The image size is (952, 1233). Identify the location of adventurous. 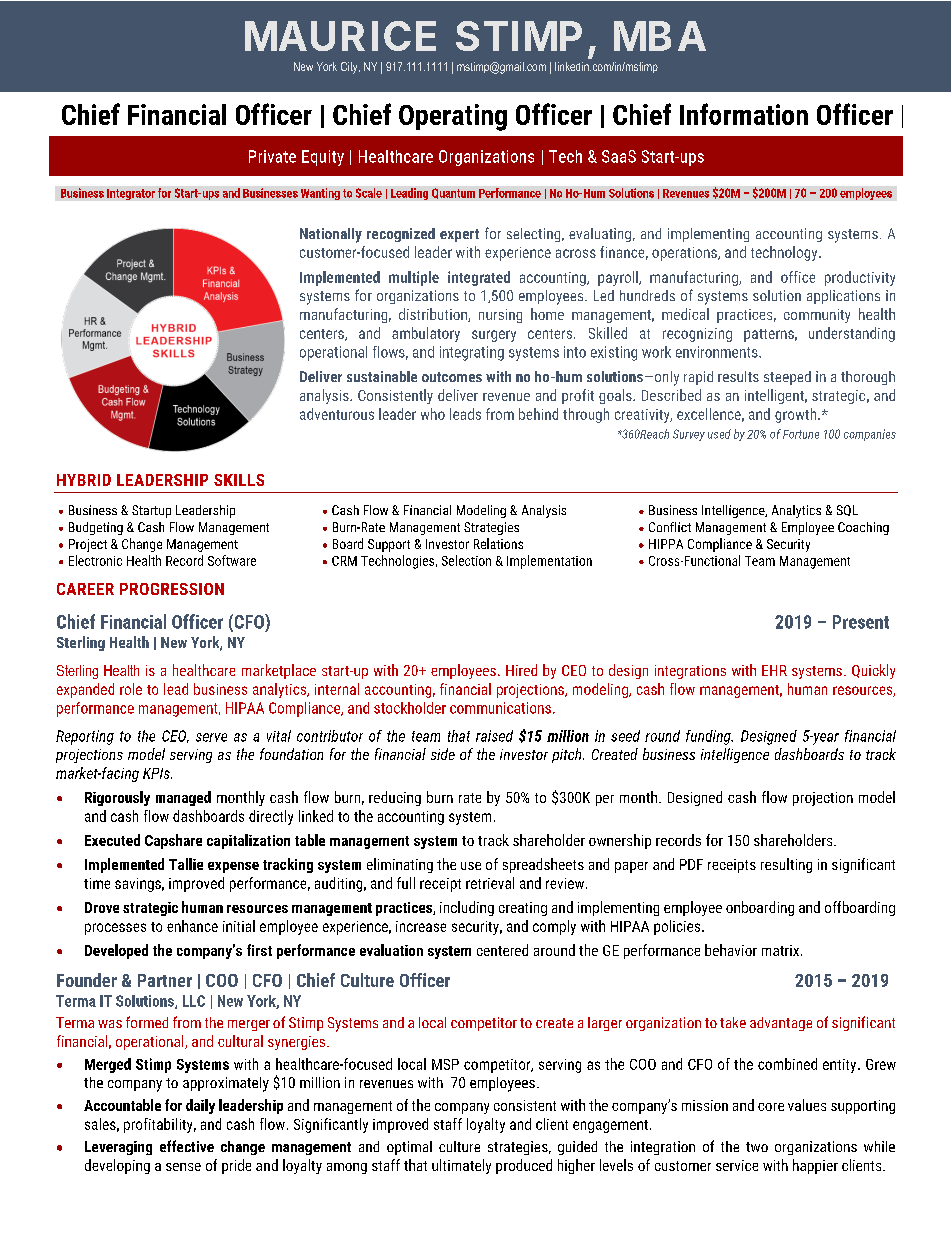
(337, 414).
